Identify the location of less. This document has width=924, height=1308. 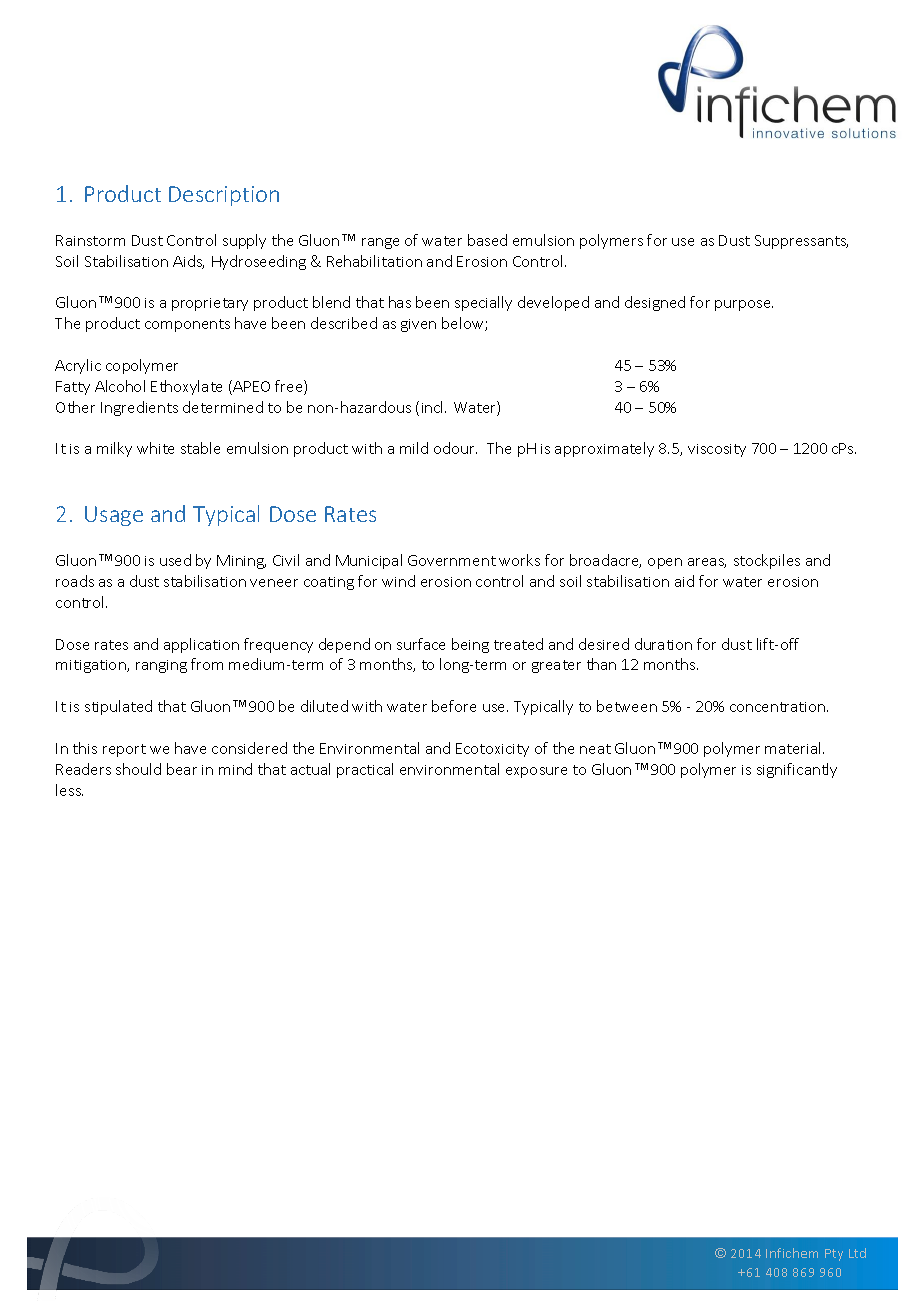
(69, 790).
